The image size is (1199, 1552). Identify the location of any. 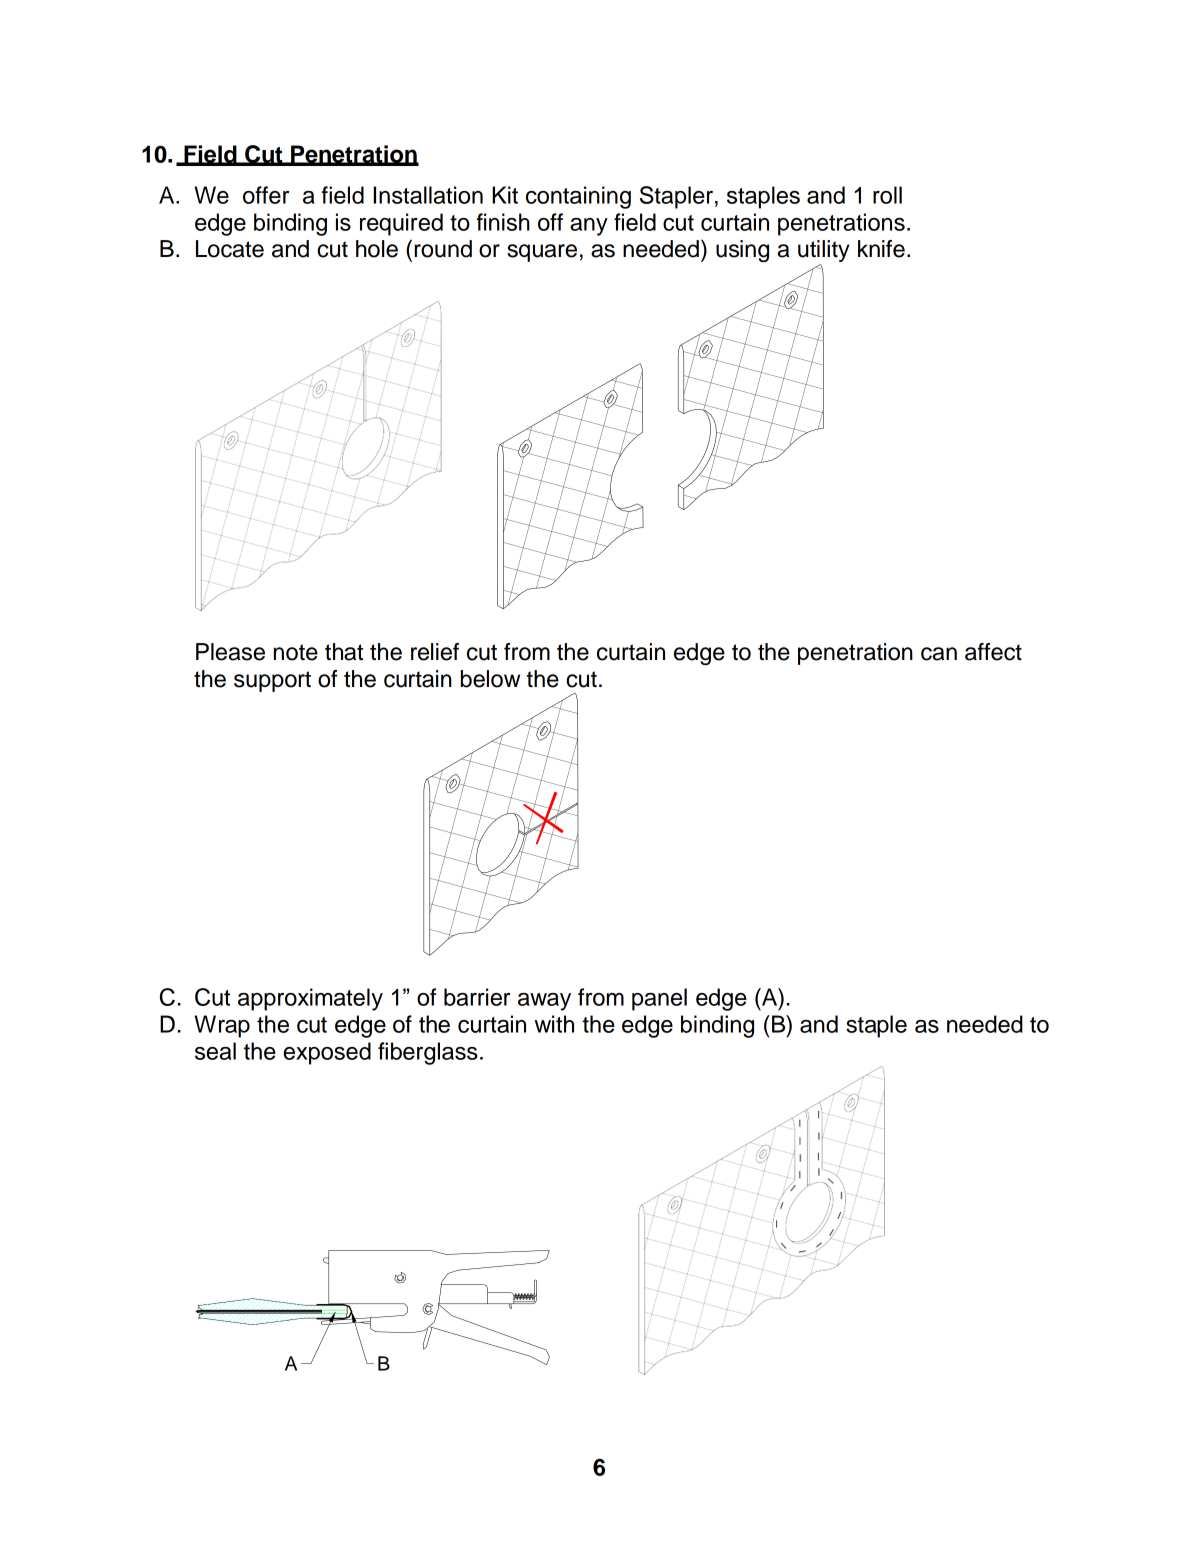
(589, 227).
